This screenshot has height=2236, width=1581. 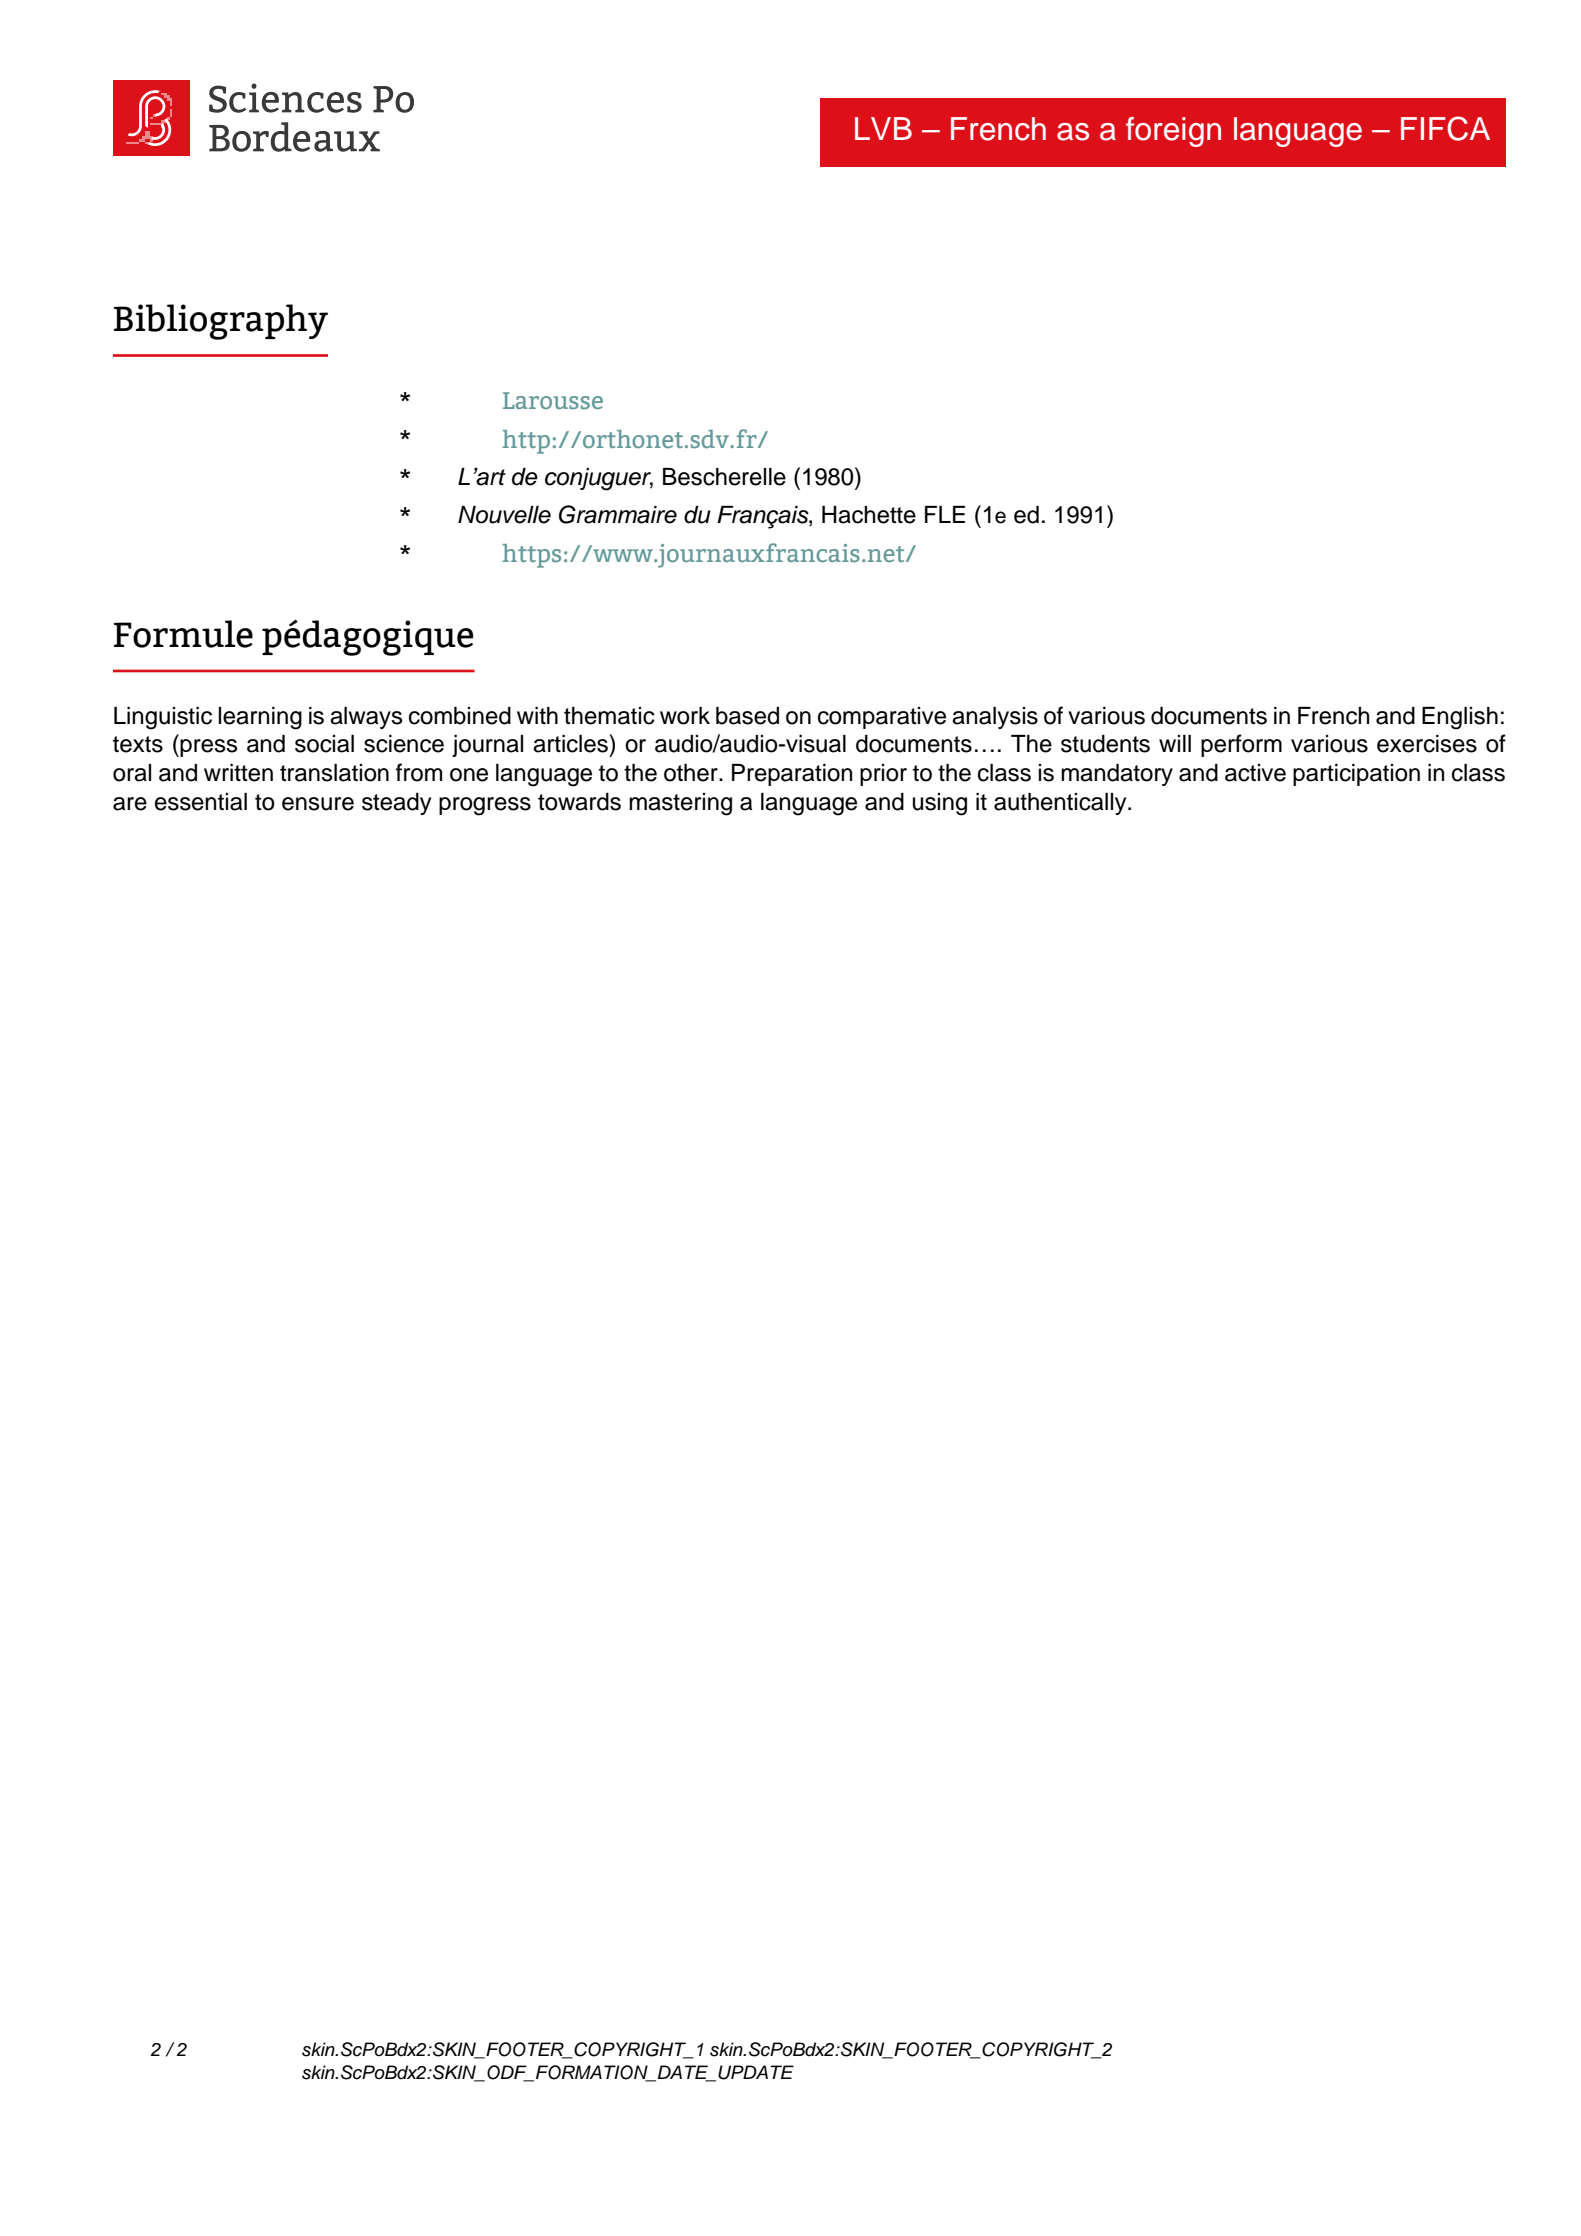 I want to click on foreign, so click(x=1173, y=132).
